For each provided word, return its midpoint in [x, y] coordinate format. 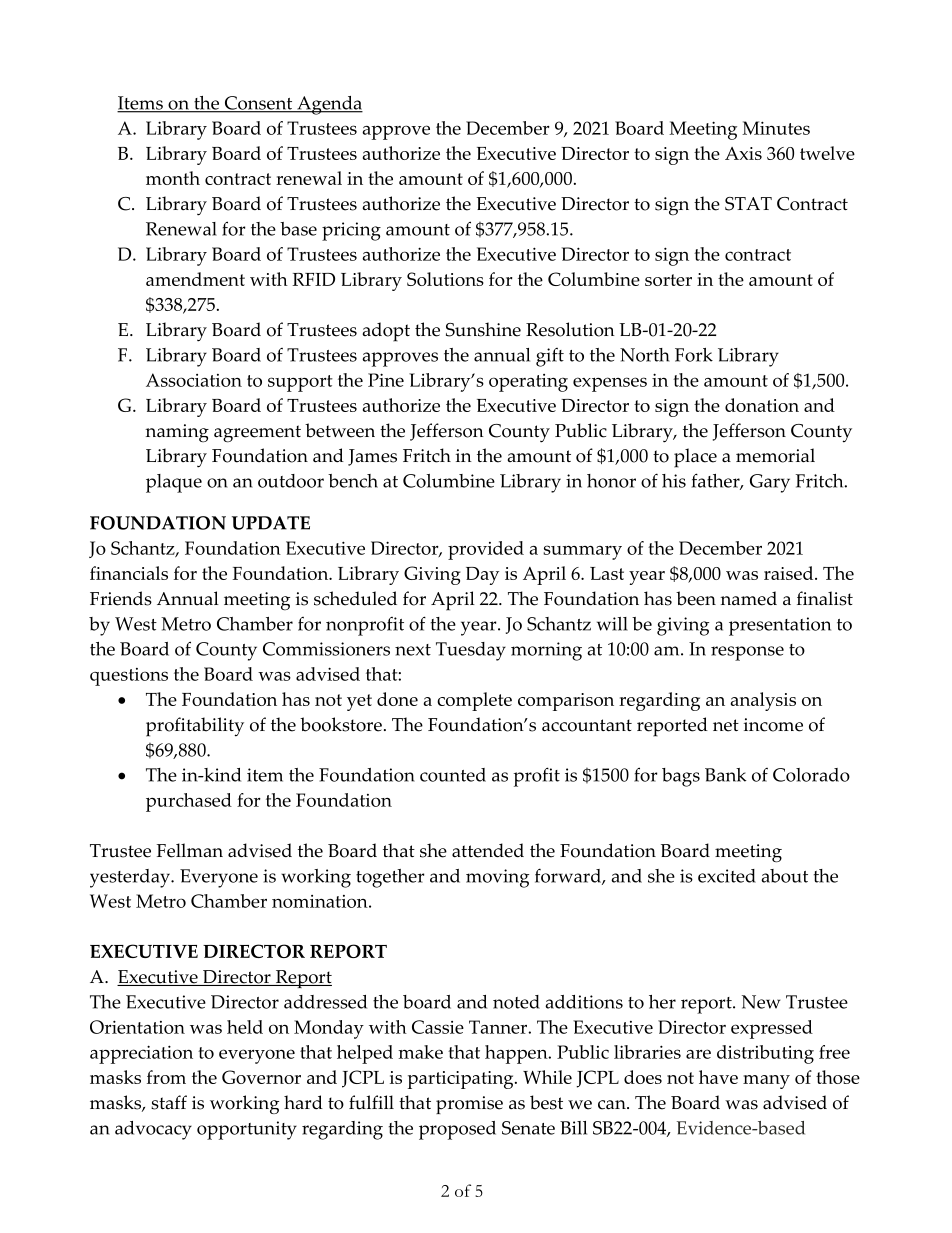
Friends [121, 598]
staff [169, 1102]
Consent [258, 104]
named [748, 598]
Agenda [329, 105]
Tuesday [471, 651]
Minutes [776, 128]
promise [469, 1105]
